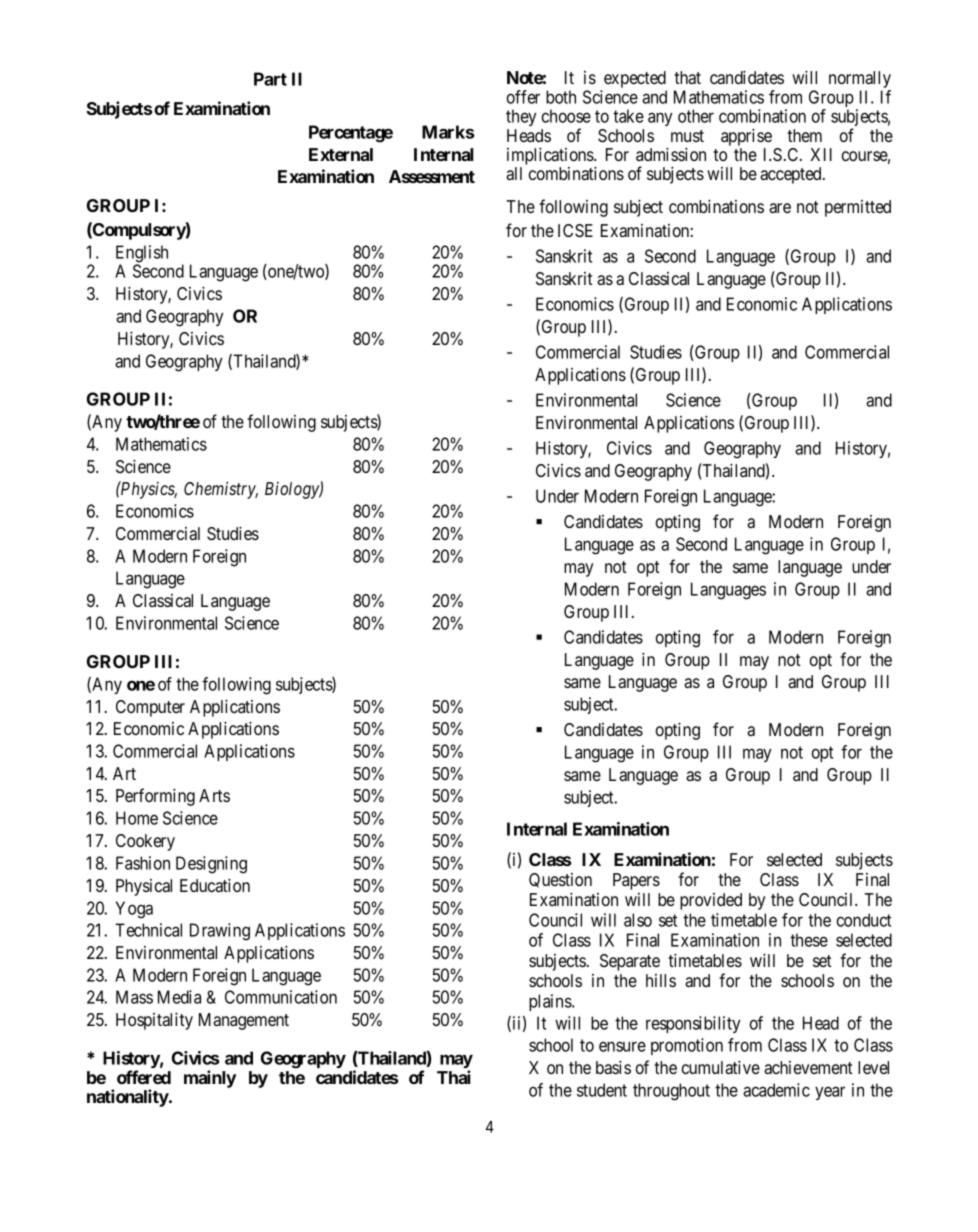 The height and width of the screenshot is (1232, 978). I want to click on Part, so click(270, 79).
